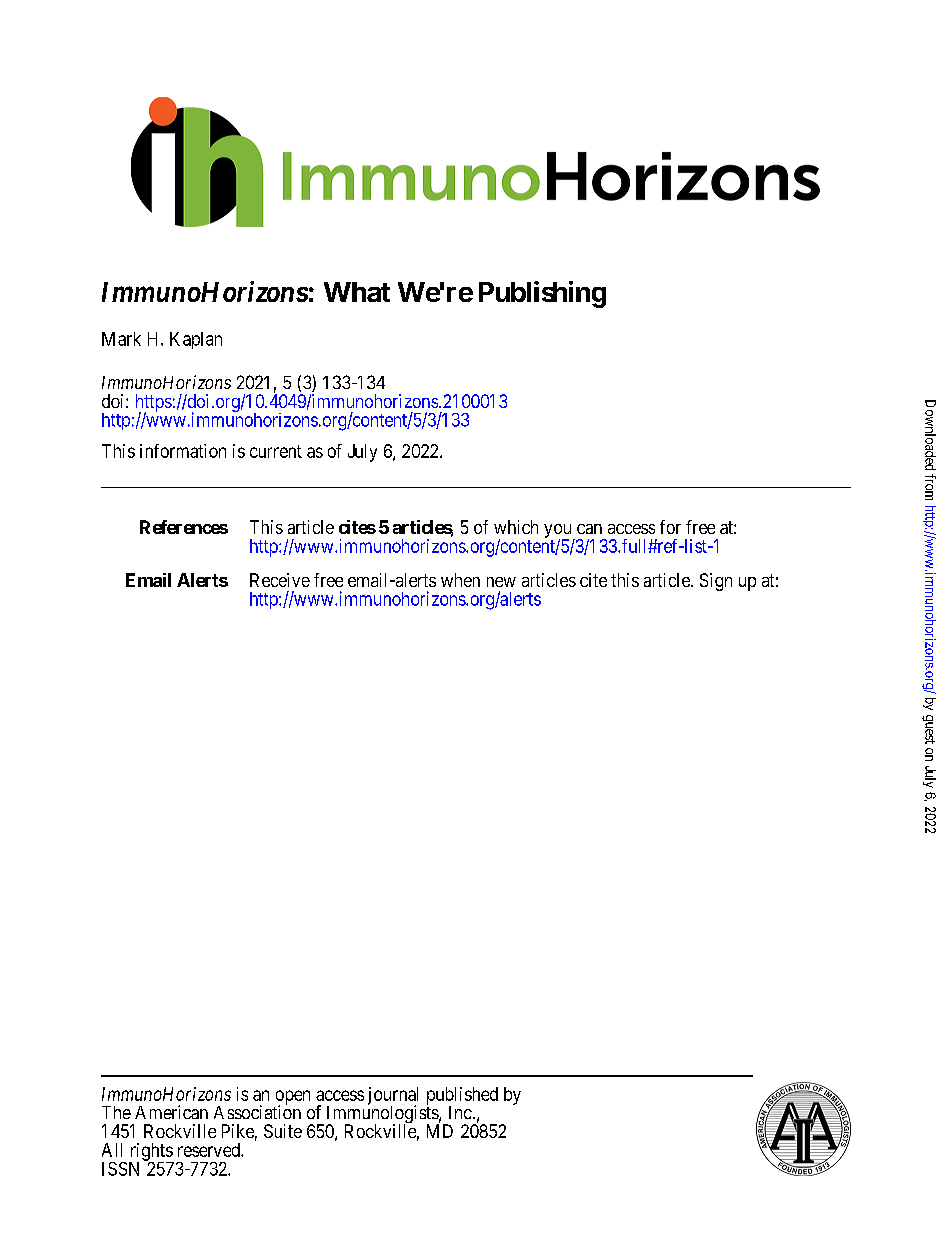 The image size is (952, 1233). I want to click on reserved, so click(210, 1150).
